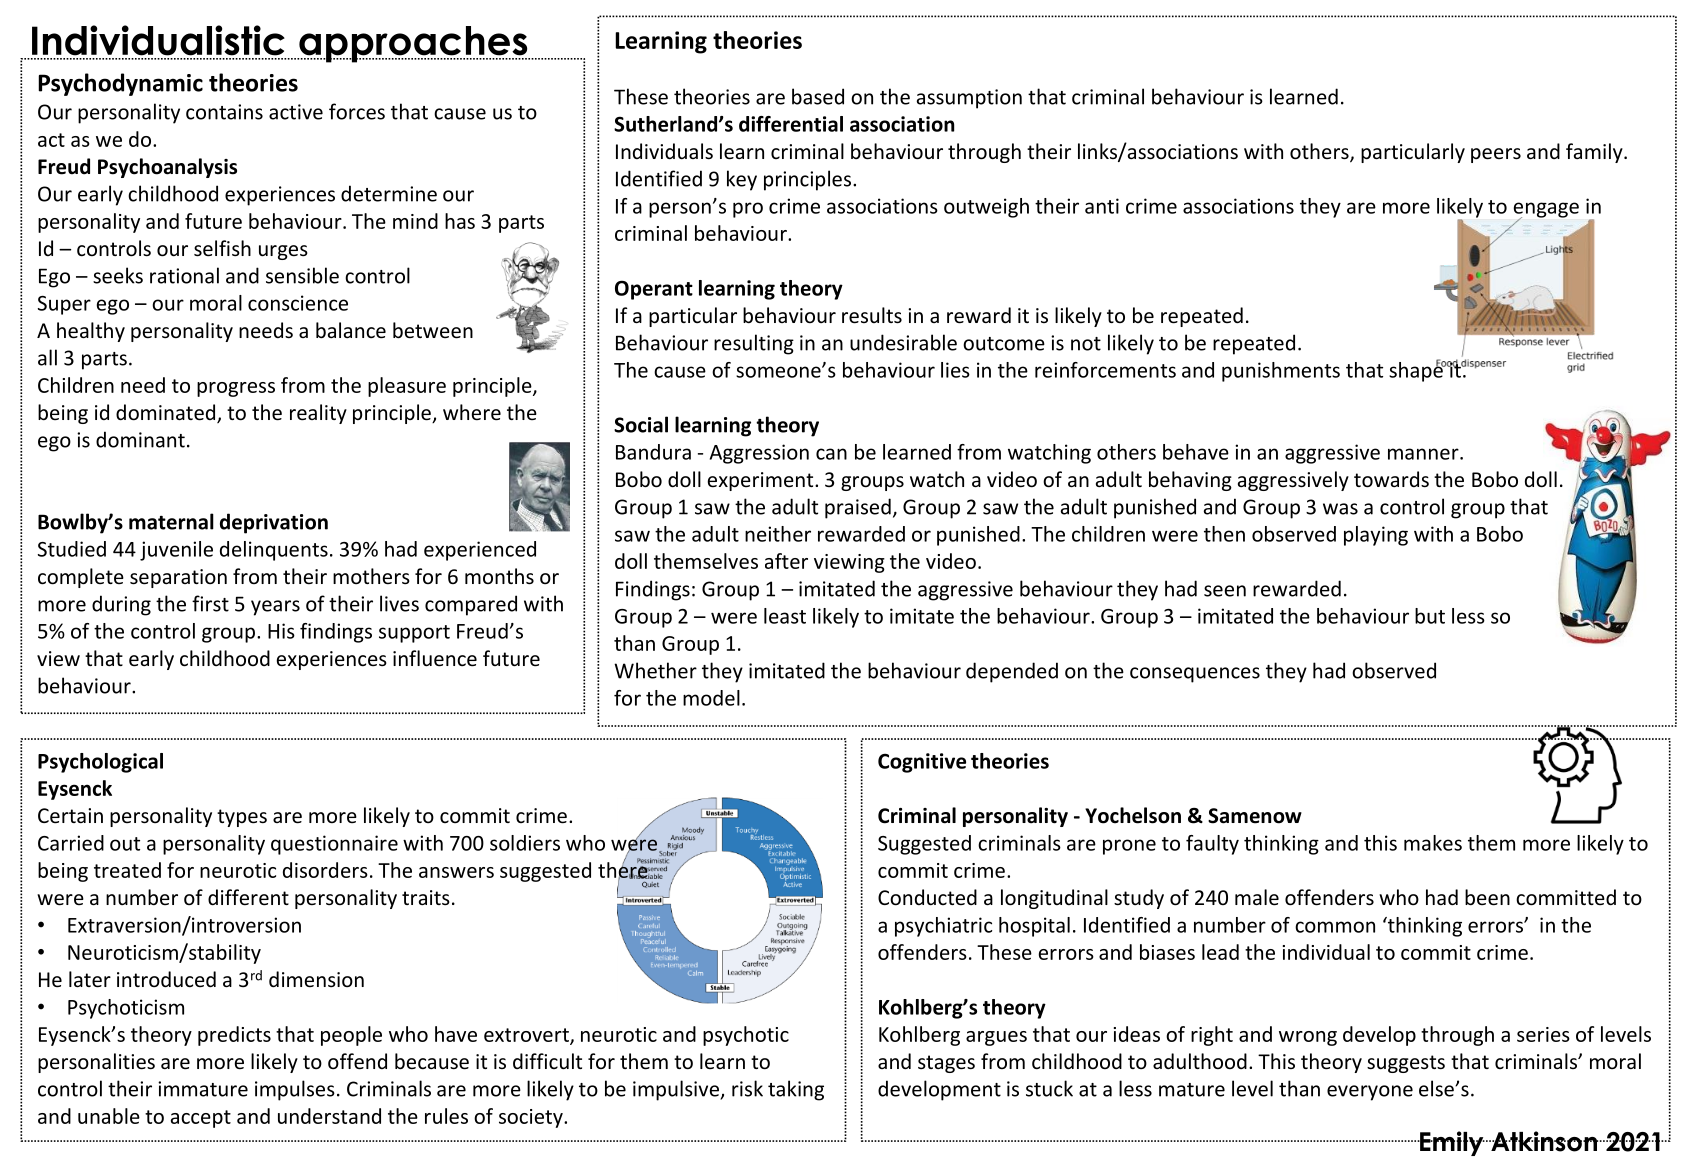 This image has width=1691, height=1171. What do you see at coordinates (796, 1090) in the image?
I see `taking` at bounding box center [796, 1090].
